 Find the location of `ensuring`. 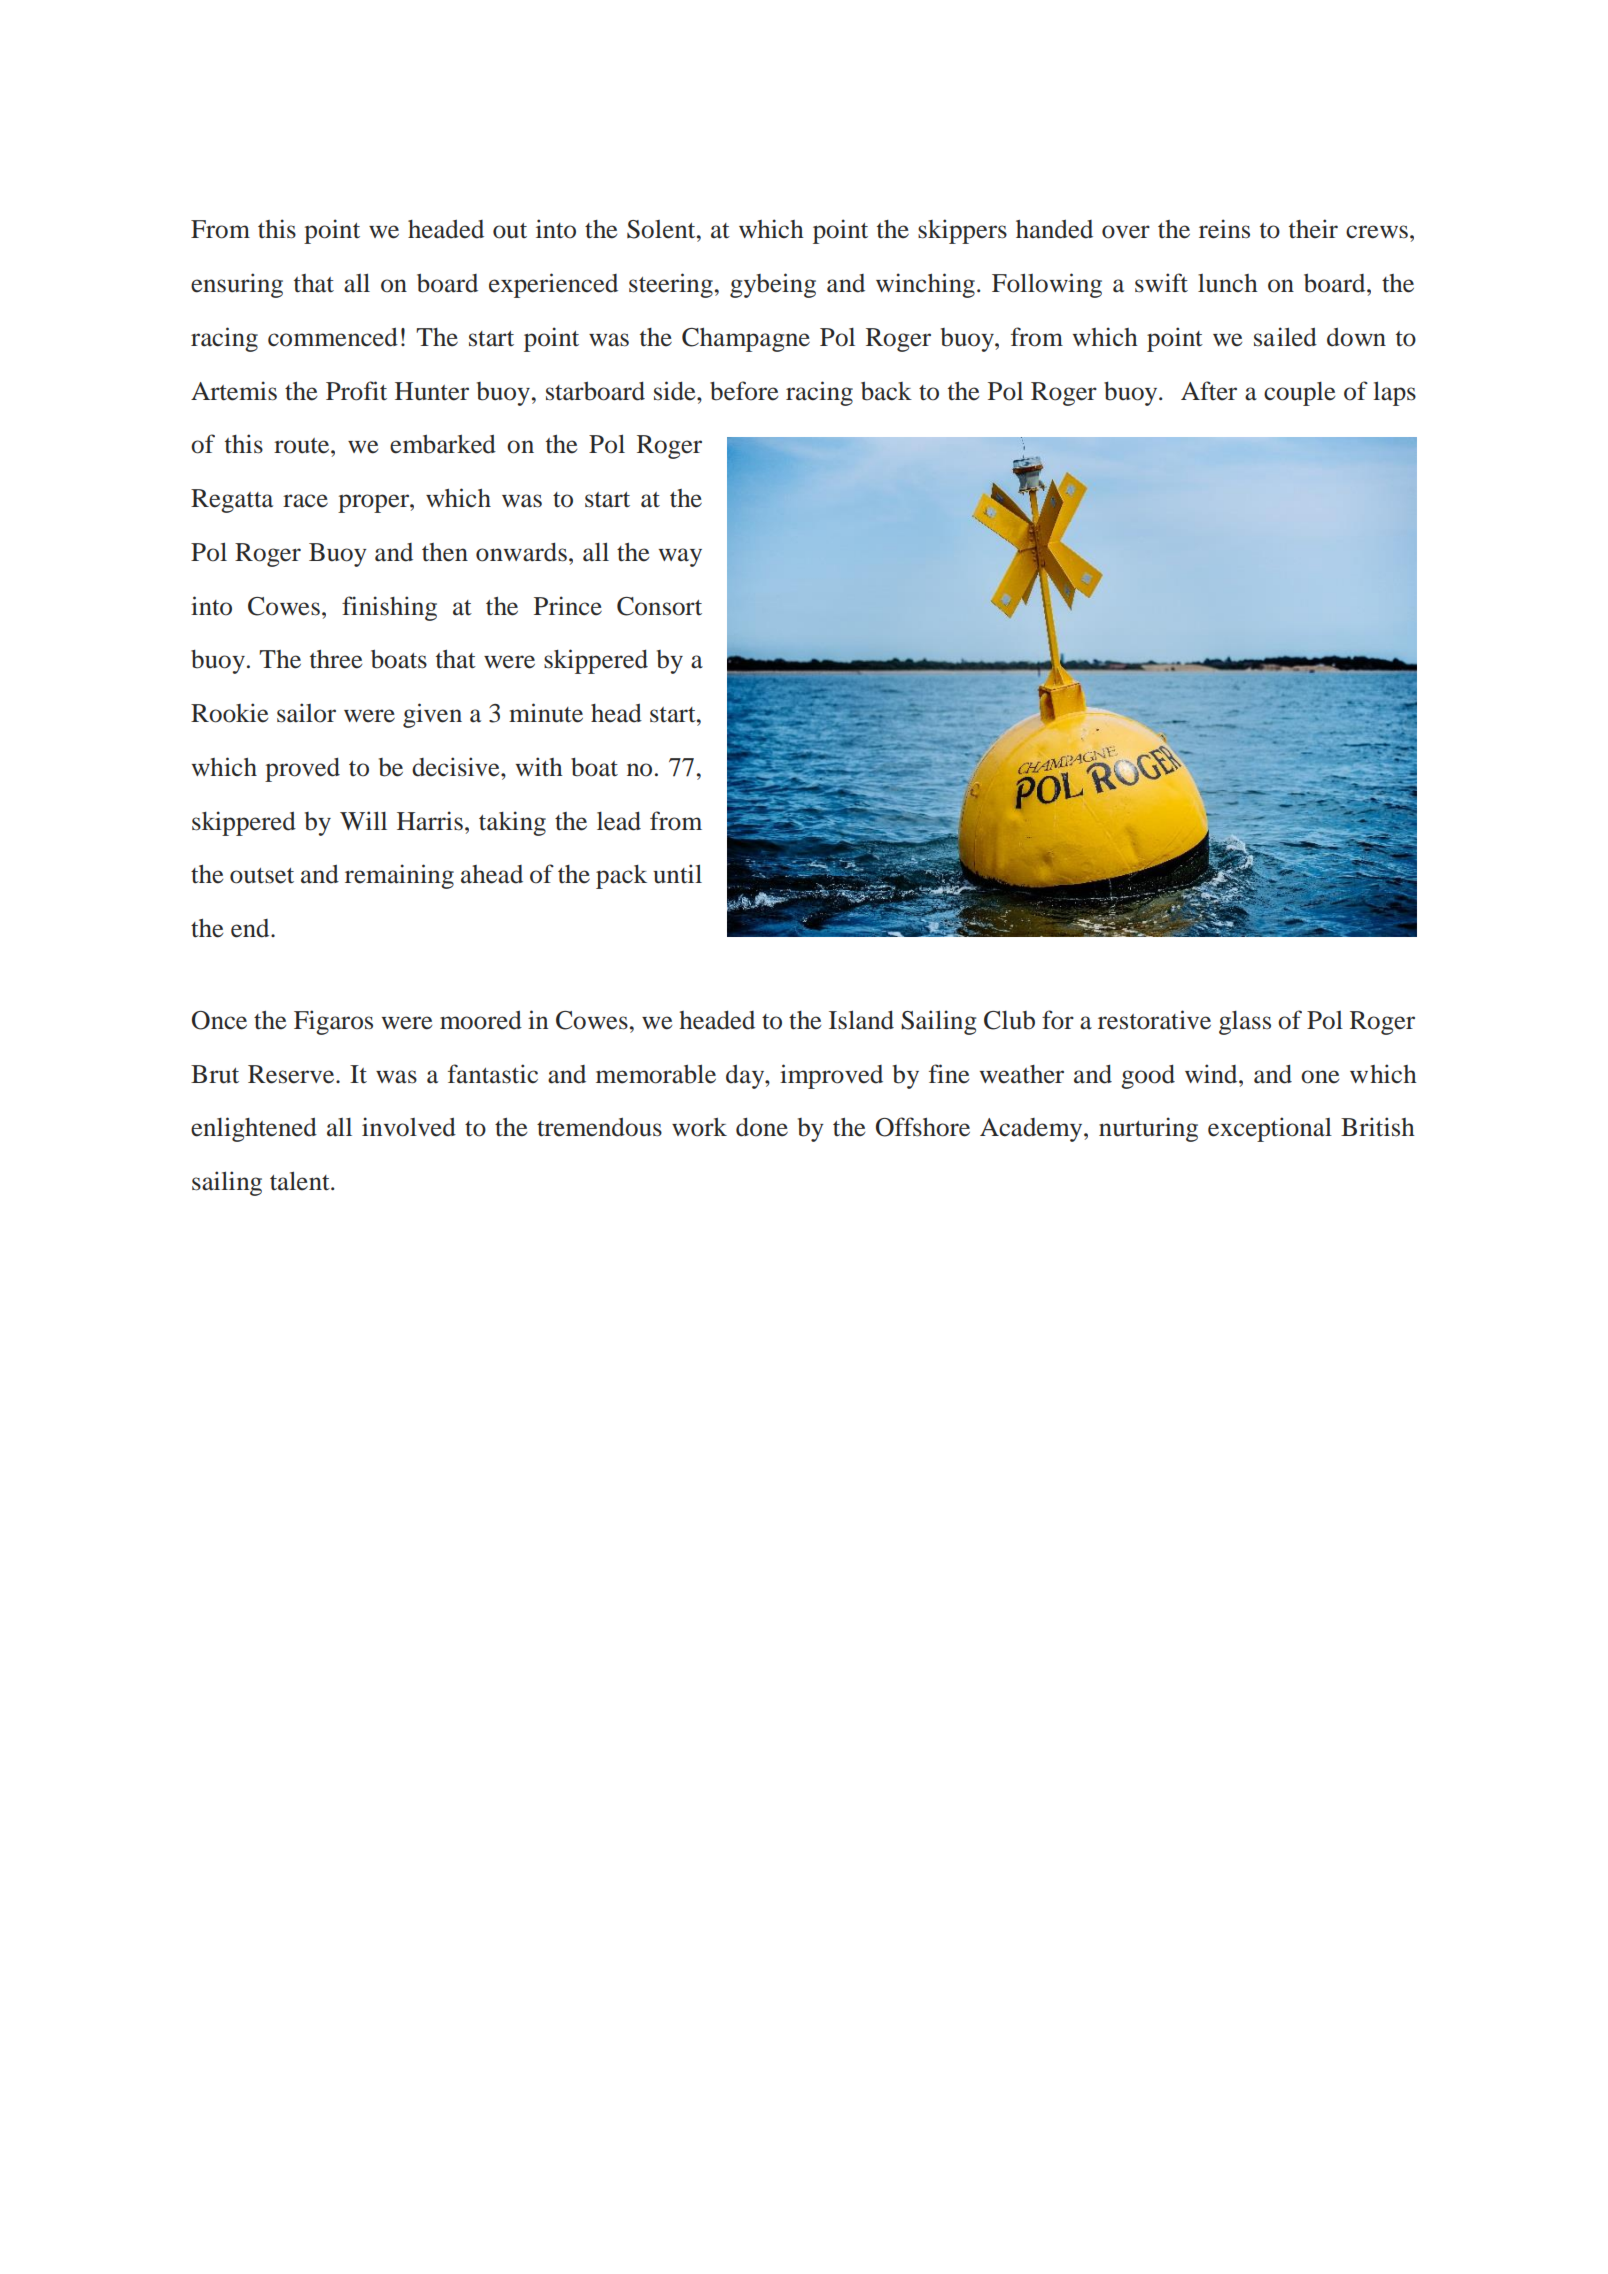

ensuring is located at coordinates (237, 285).
